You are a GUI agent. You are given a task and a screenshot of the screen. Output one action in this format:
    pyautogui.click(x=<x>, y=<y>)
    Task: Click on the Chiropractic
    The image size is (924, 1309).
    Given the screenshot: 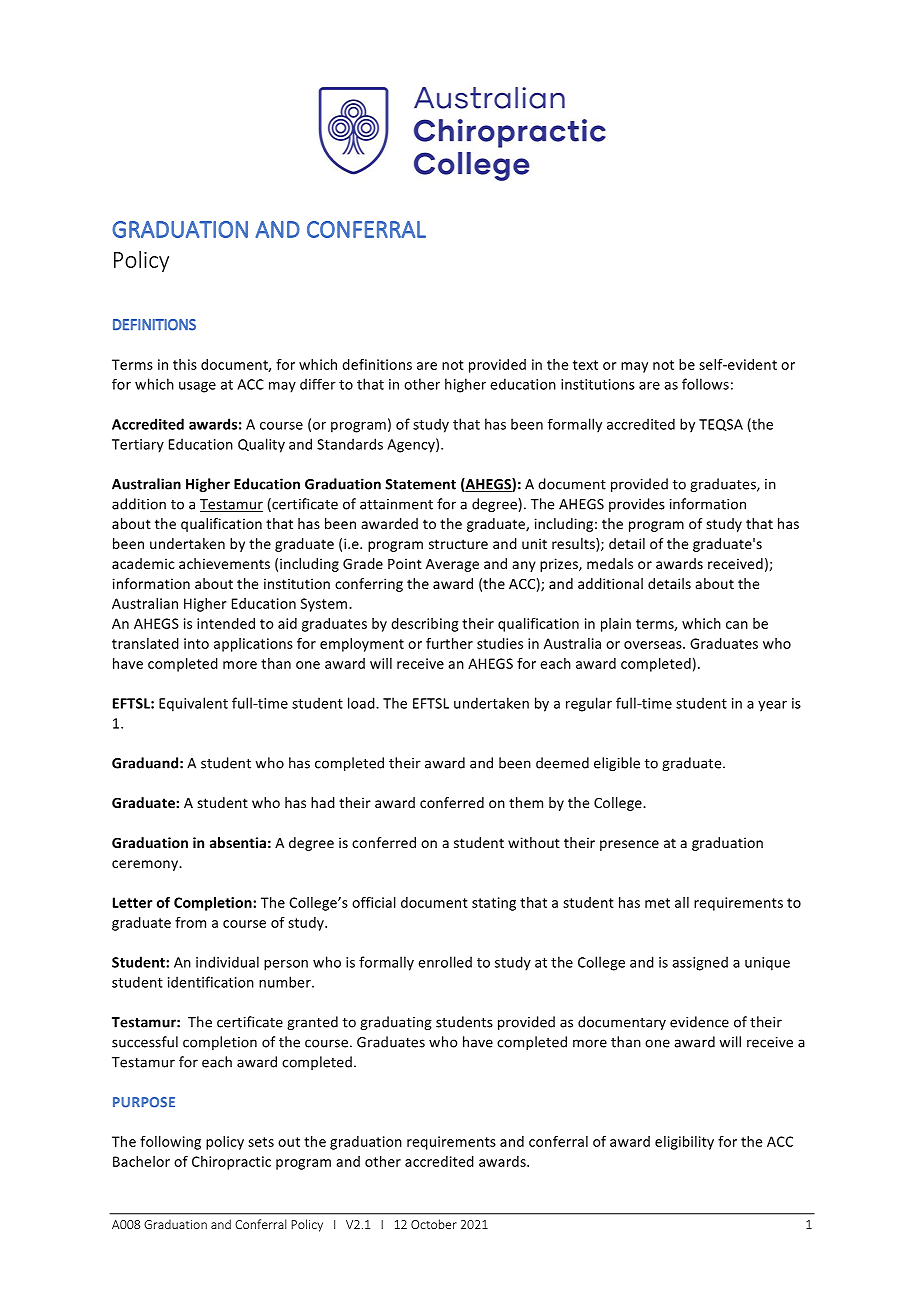 What is the action you would take?
    pyautogui.click(x=231, y=1163)
